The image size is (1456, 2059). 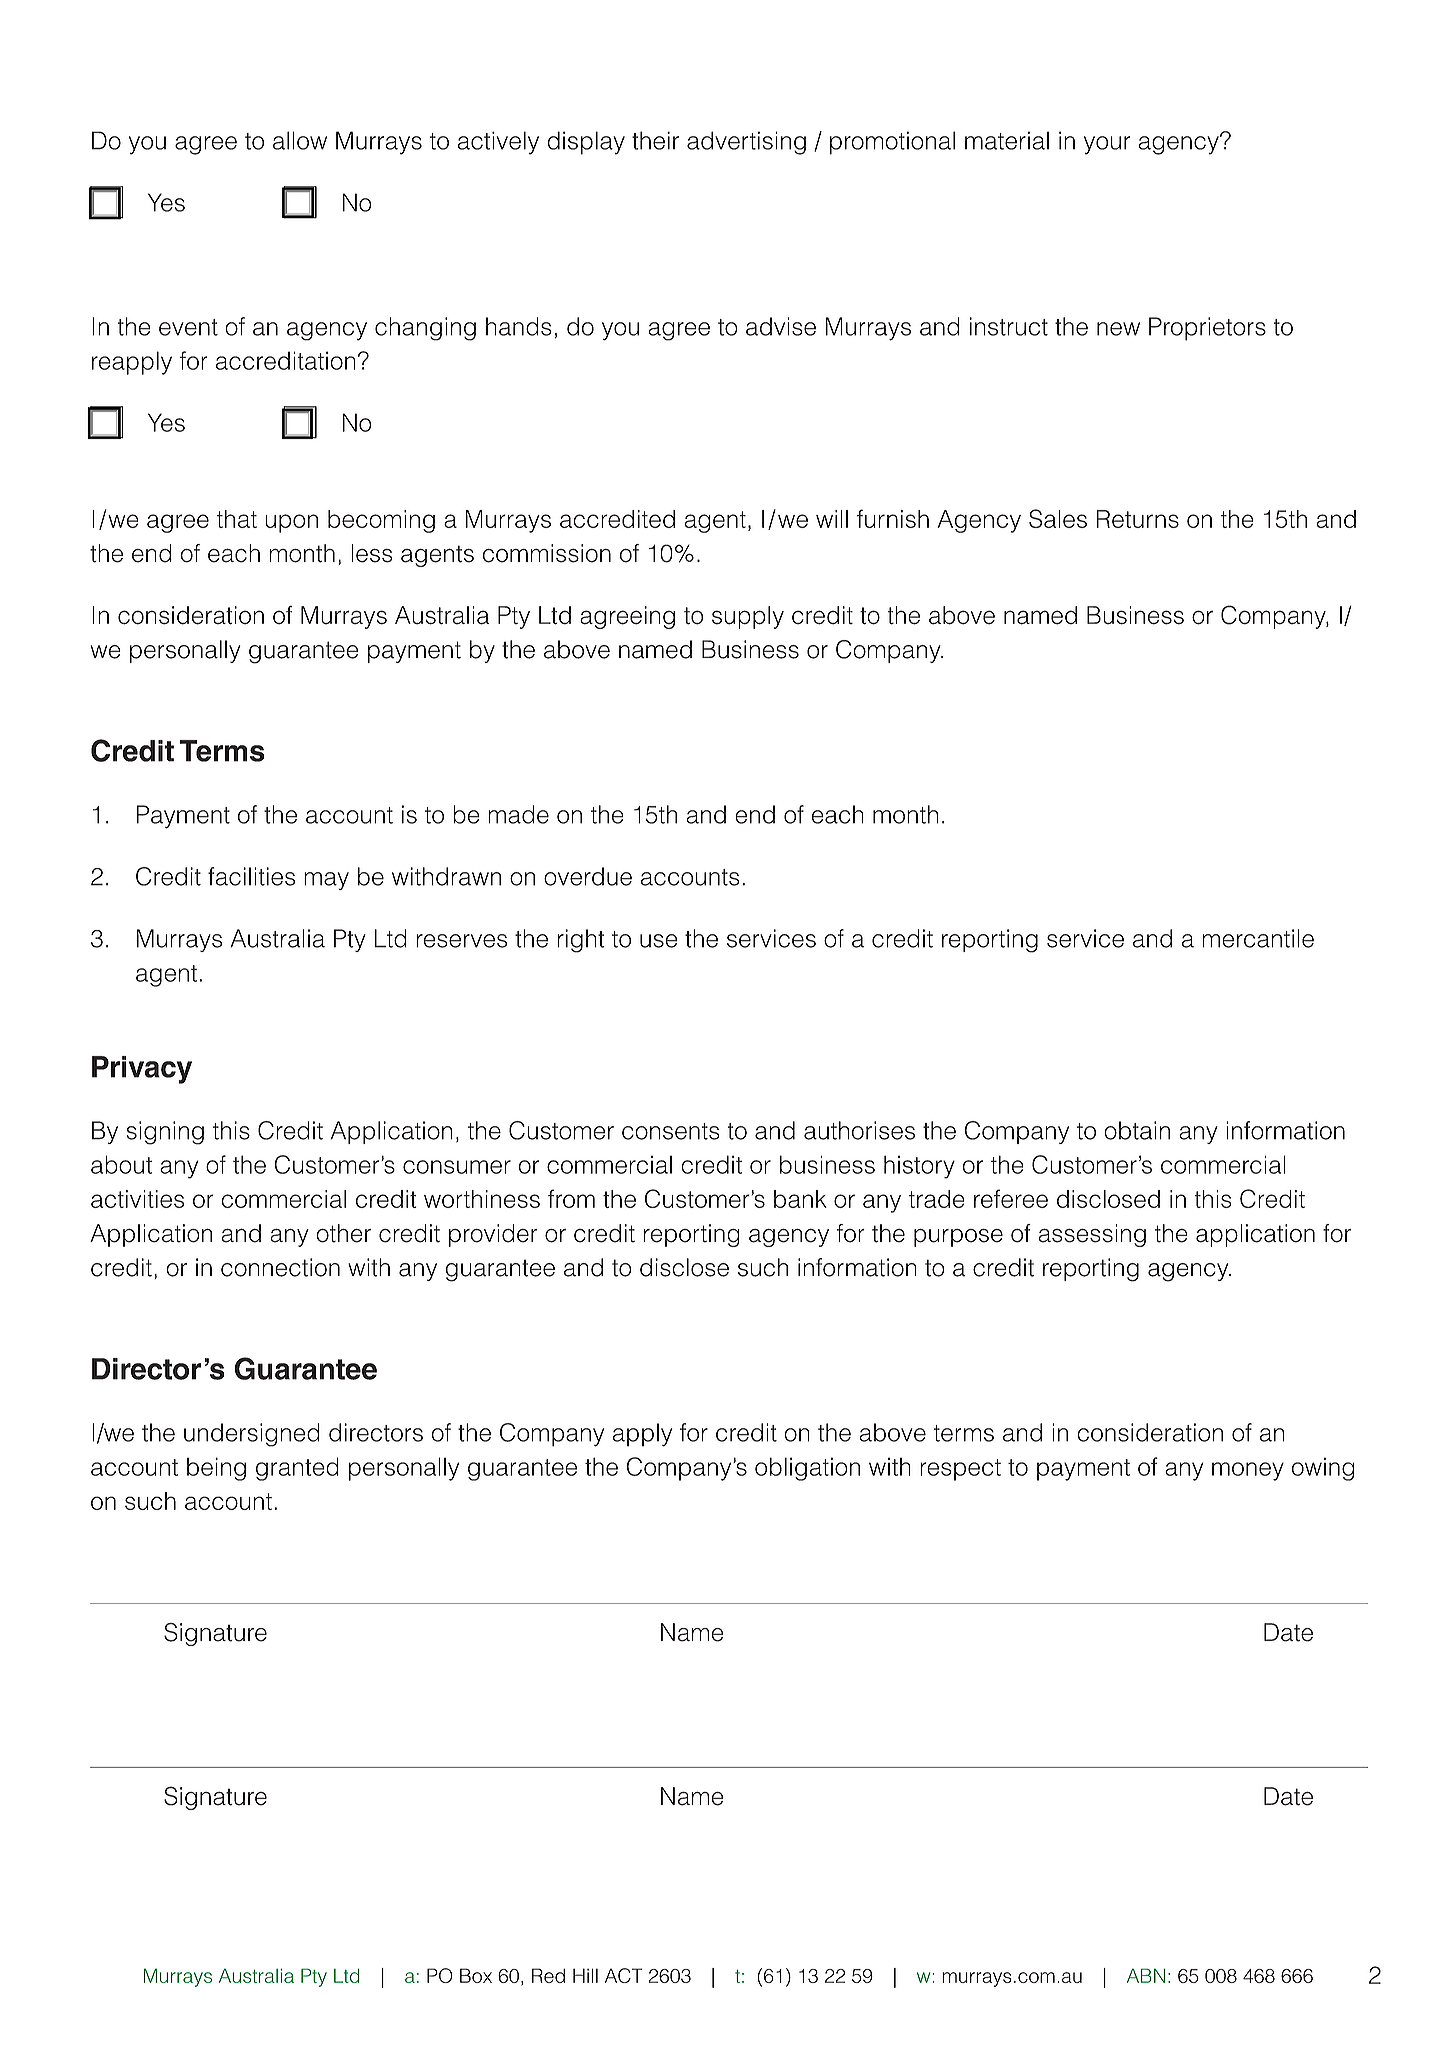 I want to click on your, so click(x=1107, y=145).
